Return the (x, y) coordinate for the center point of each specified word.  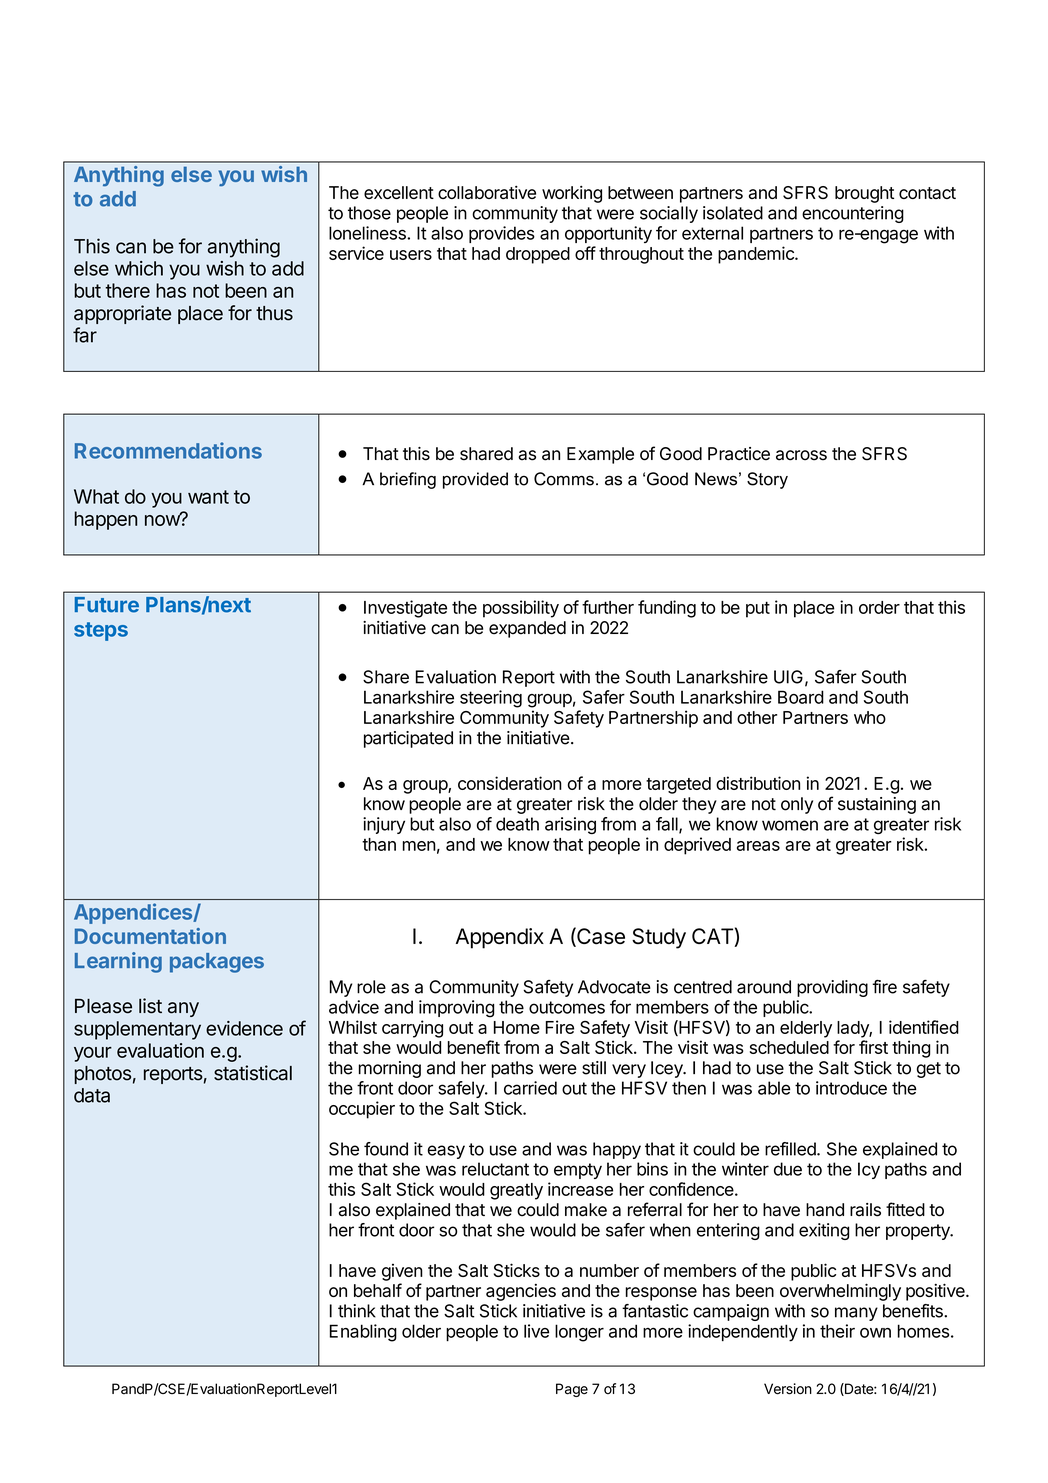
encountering (853, 214)
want (208, 497)
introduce (851, 1088)
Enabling (363, 1333)
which (139, 268)
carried (530, 1088)
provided (475, 480)
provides (502, 234)
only (797, 805)
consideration (510, 783)
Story (767, 480)
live (536, 1331)
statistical (253, 1073)
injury (384, 825)
